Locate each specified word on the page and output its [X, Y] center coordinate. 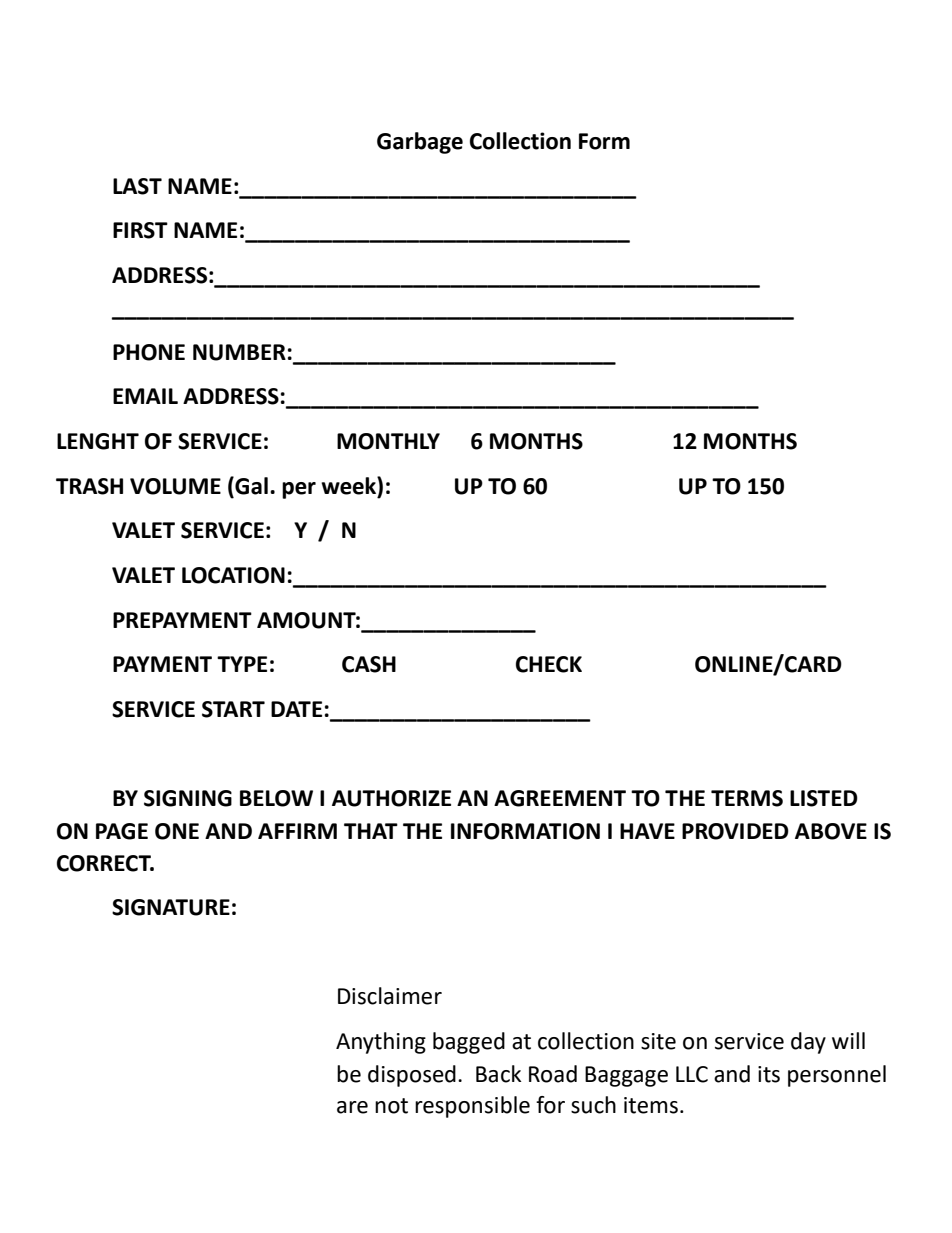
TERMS [747, 798]
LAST [137, 186]
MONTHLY [388, 441]
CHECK [549, 664]
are [352, 1107]
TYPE [242, 664]
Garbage [420, 143]
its [769, 1074]
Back [498, 1074]
